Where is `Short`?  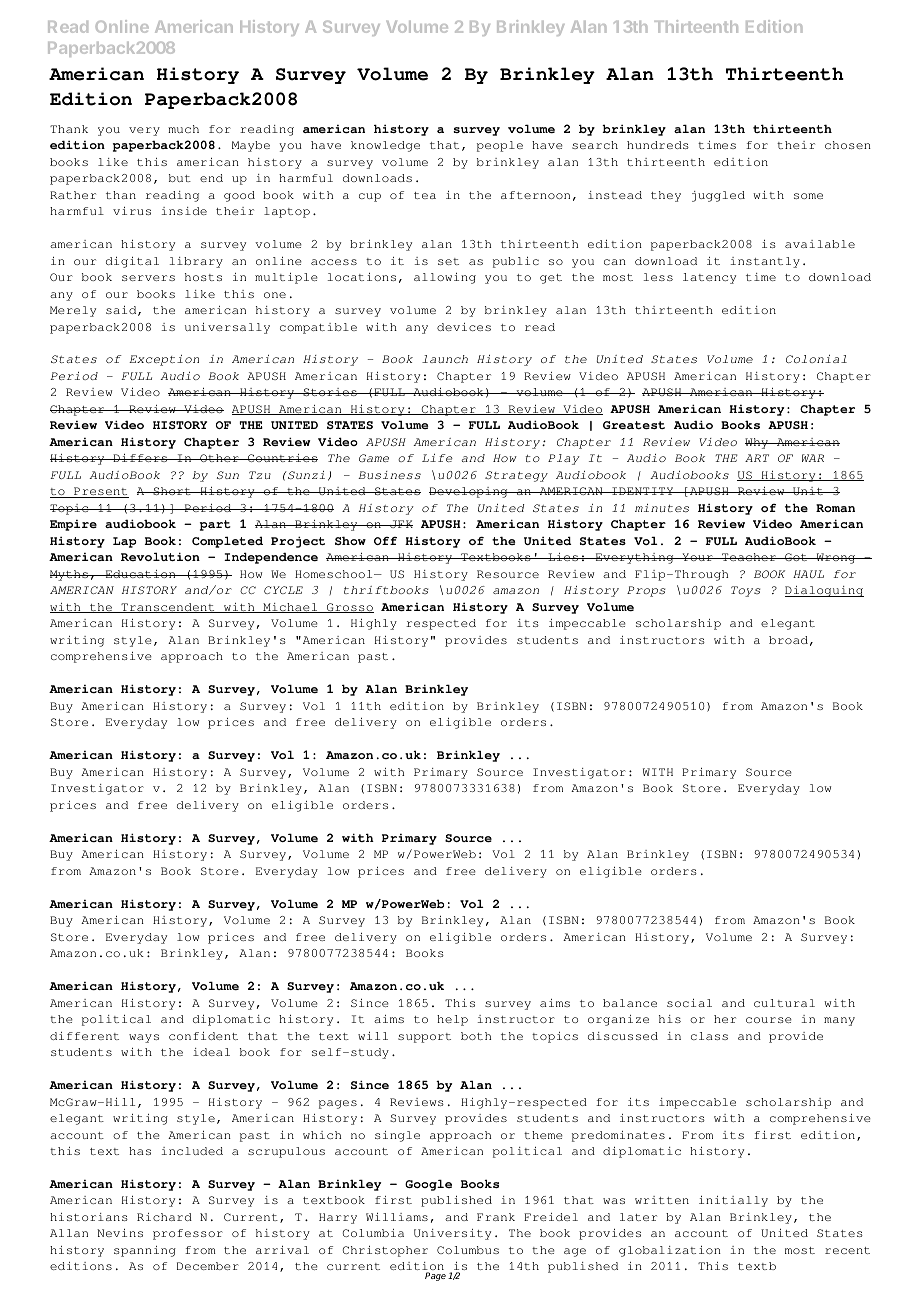 Short is located at coordinates (172, 491).
